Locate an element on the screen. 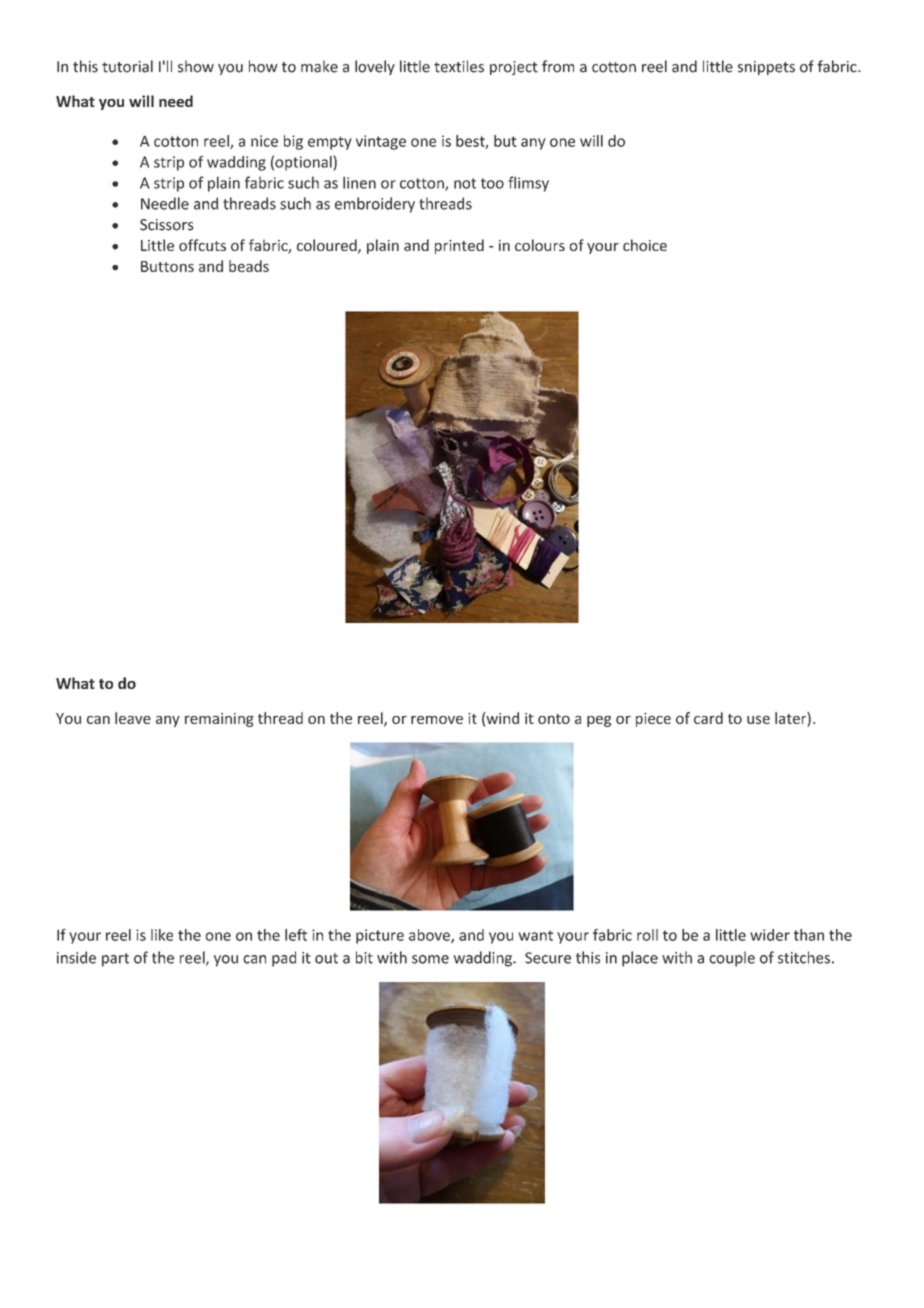 The width and height of the screenshot is (924, 1308). like is located at coordinates (162, 935).
